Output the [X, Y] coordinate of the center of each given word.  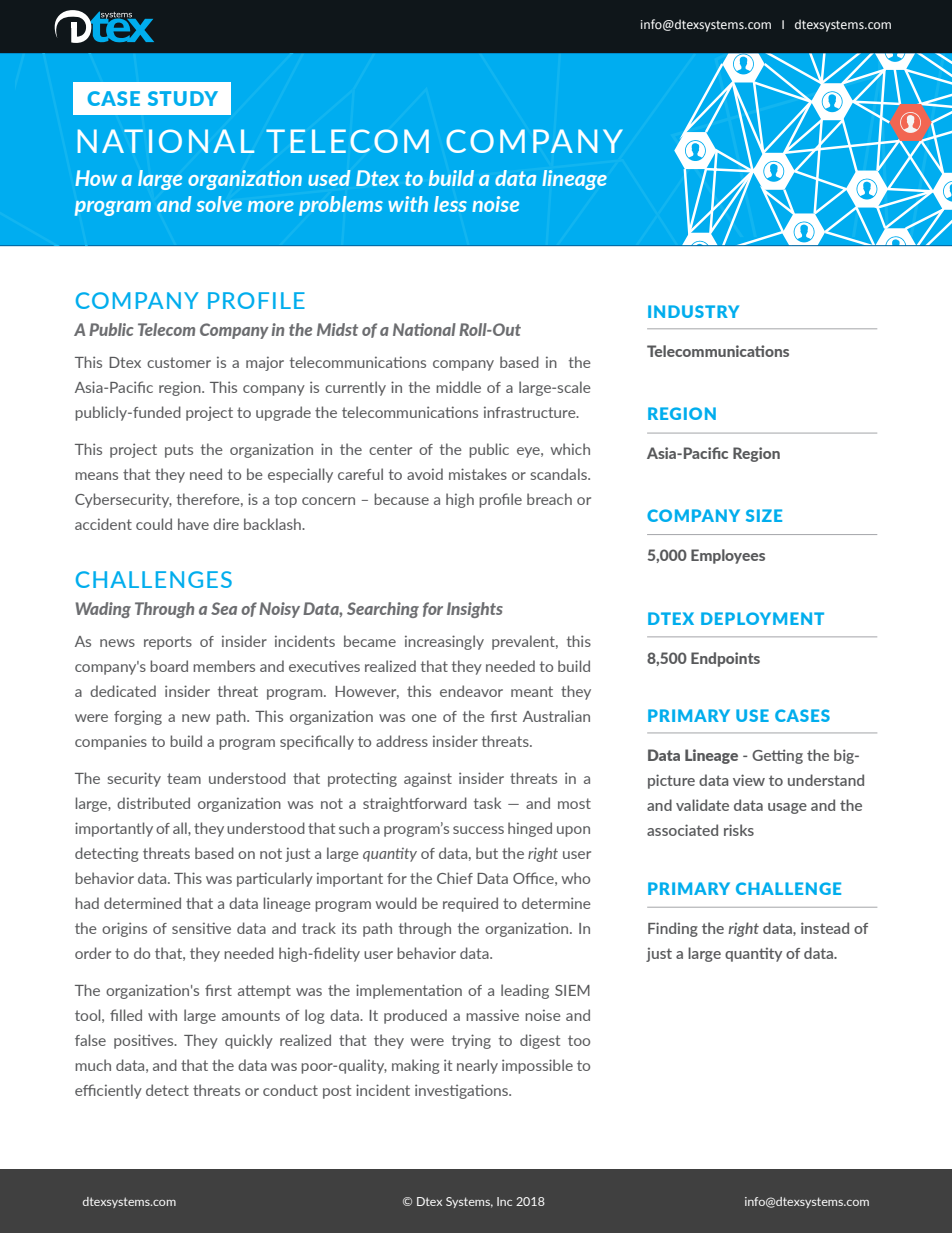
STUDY [183, 98]
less [450, 204]
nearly [477, 1066]
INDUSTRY [693, 311]
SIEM [572, 990]
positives [145, 1041]
